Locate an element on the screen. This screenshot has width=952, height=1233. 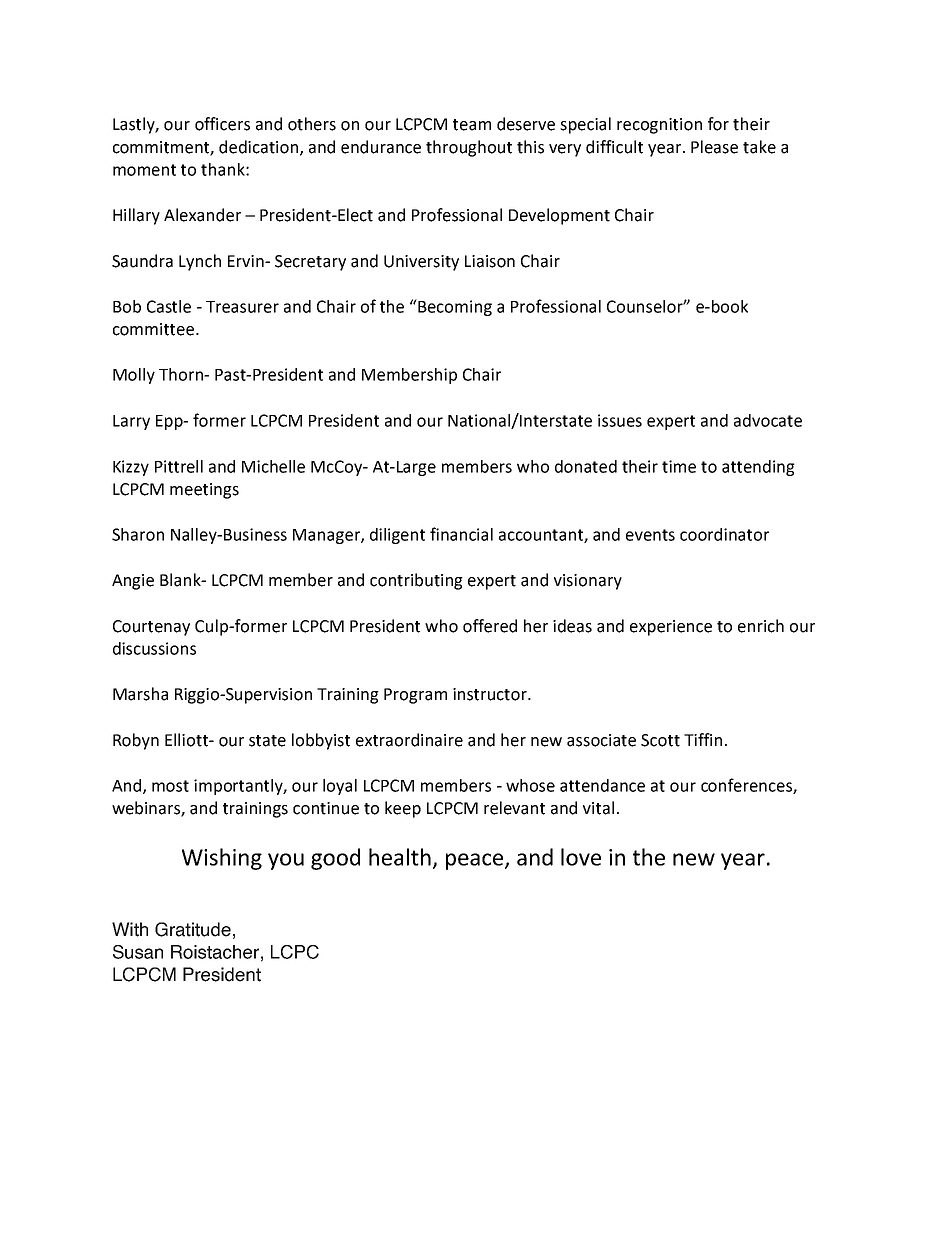
peace is located at coordinates (476, 861).
